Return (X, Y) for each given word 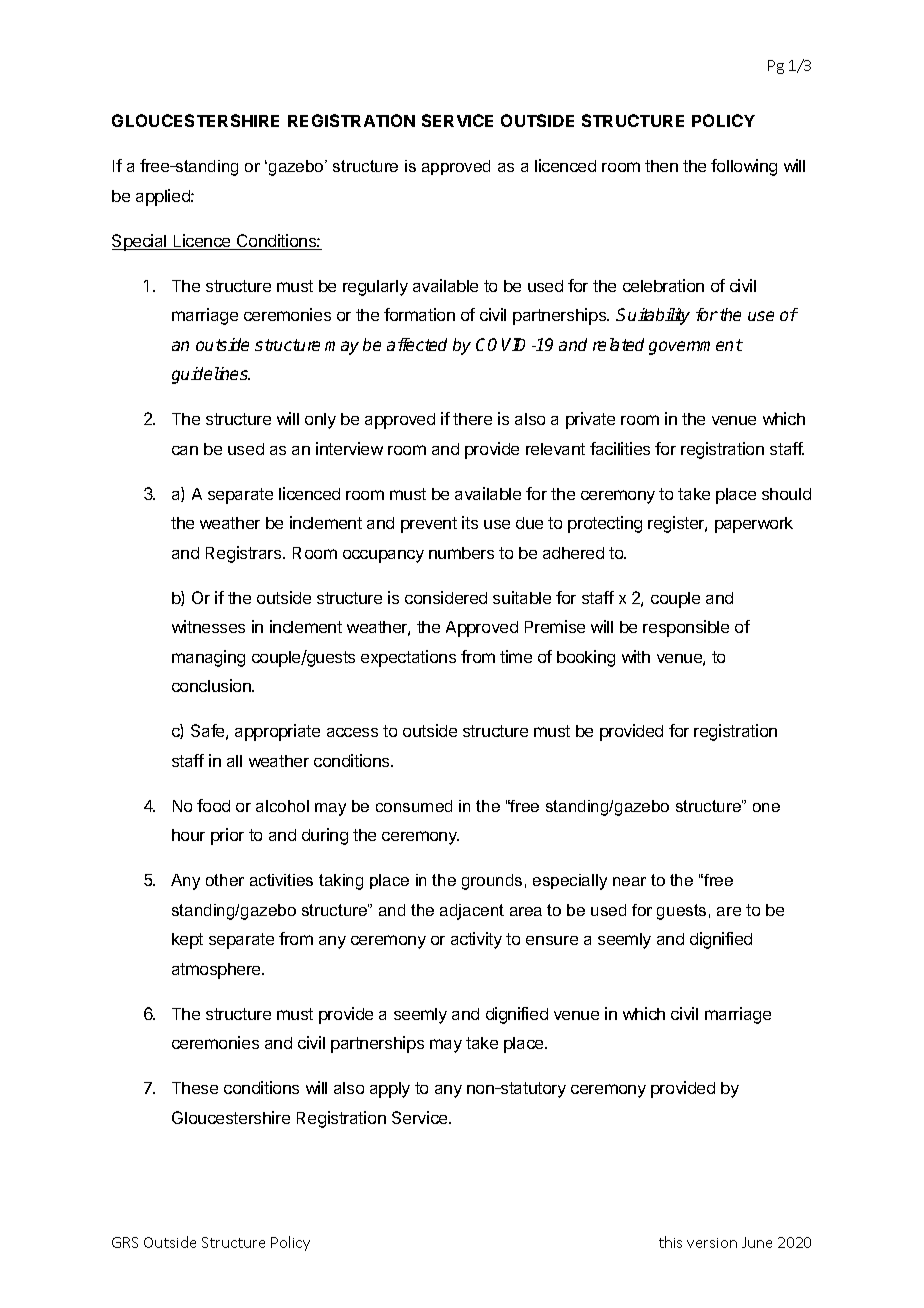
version (712, 1243)
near (629, 881)
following (744, 167)
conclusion (212, 685)
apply (390, 1090)
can (185, 450)
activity (476, 940)
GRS (125, 1242)
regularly (375, 288)
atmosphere (217, 971)
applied (164, 197)
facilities (620, 448)
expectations (408, 658)
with (636, 656)
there (472, 419)
